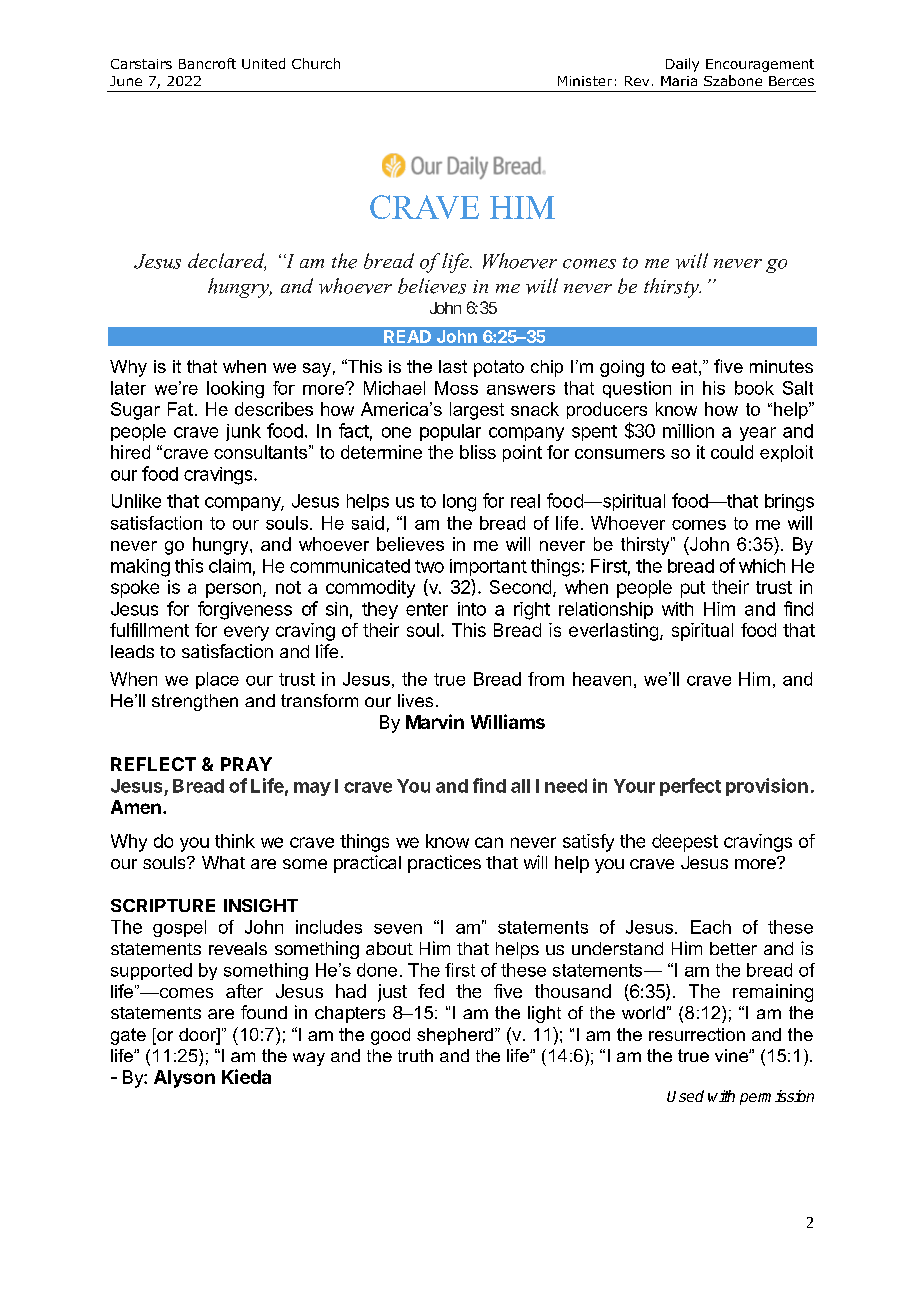  What do you see at coordinates (679, 81) in the screenshot?
I see `Maria` at bounding box center [679, 81].
